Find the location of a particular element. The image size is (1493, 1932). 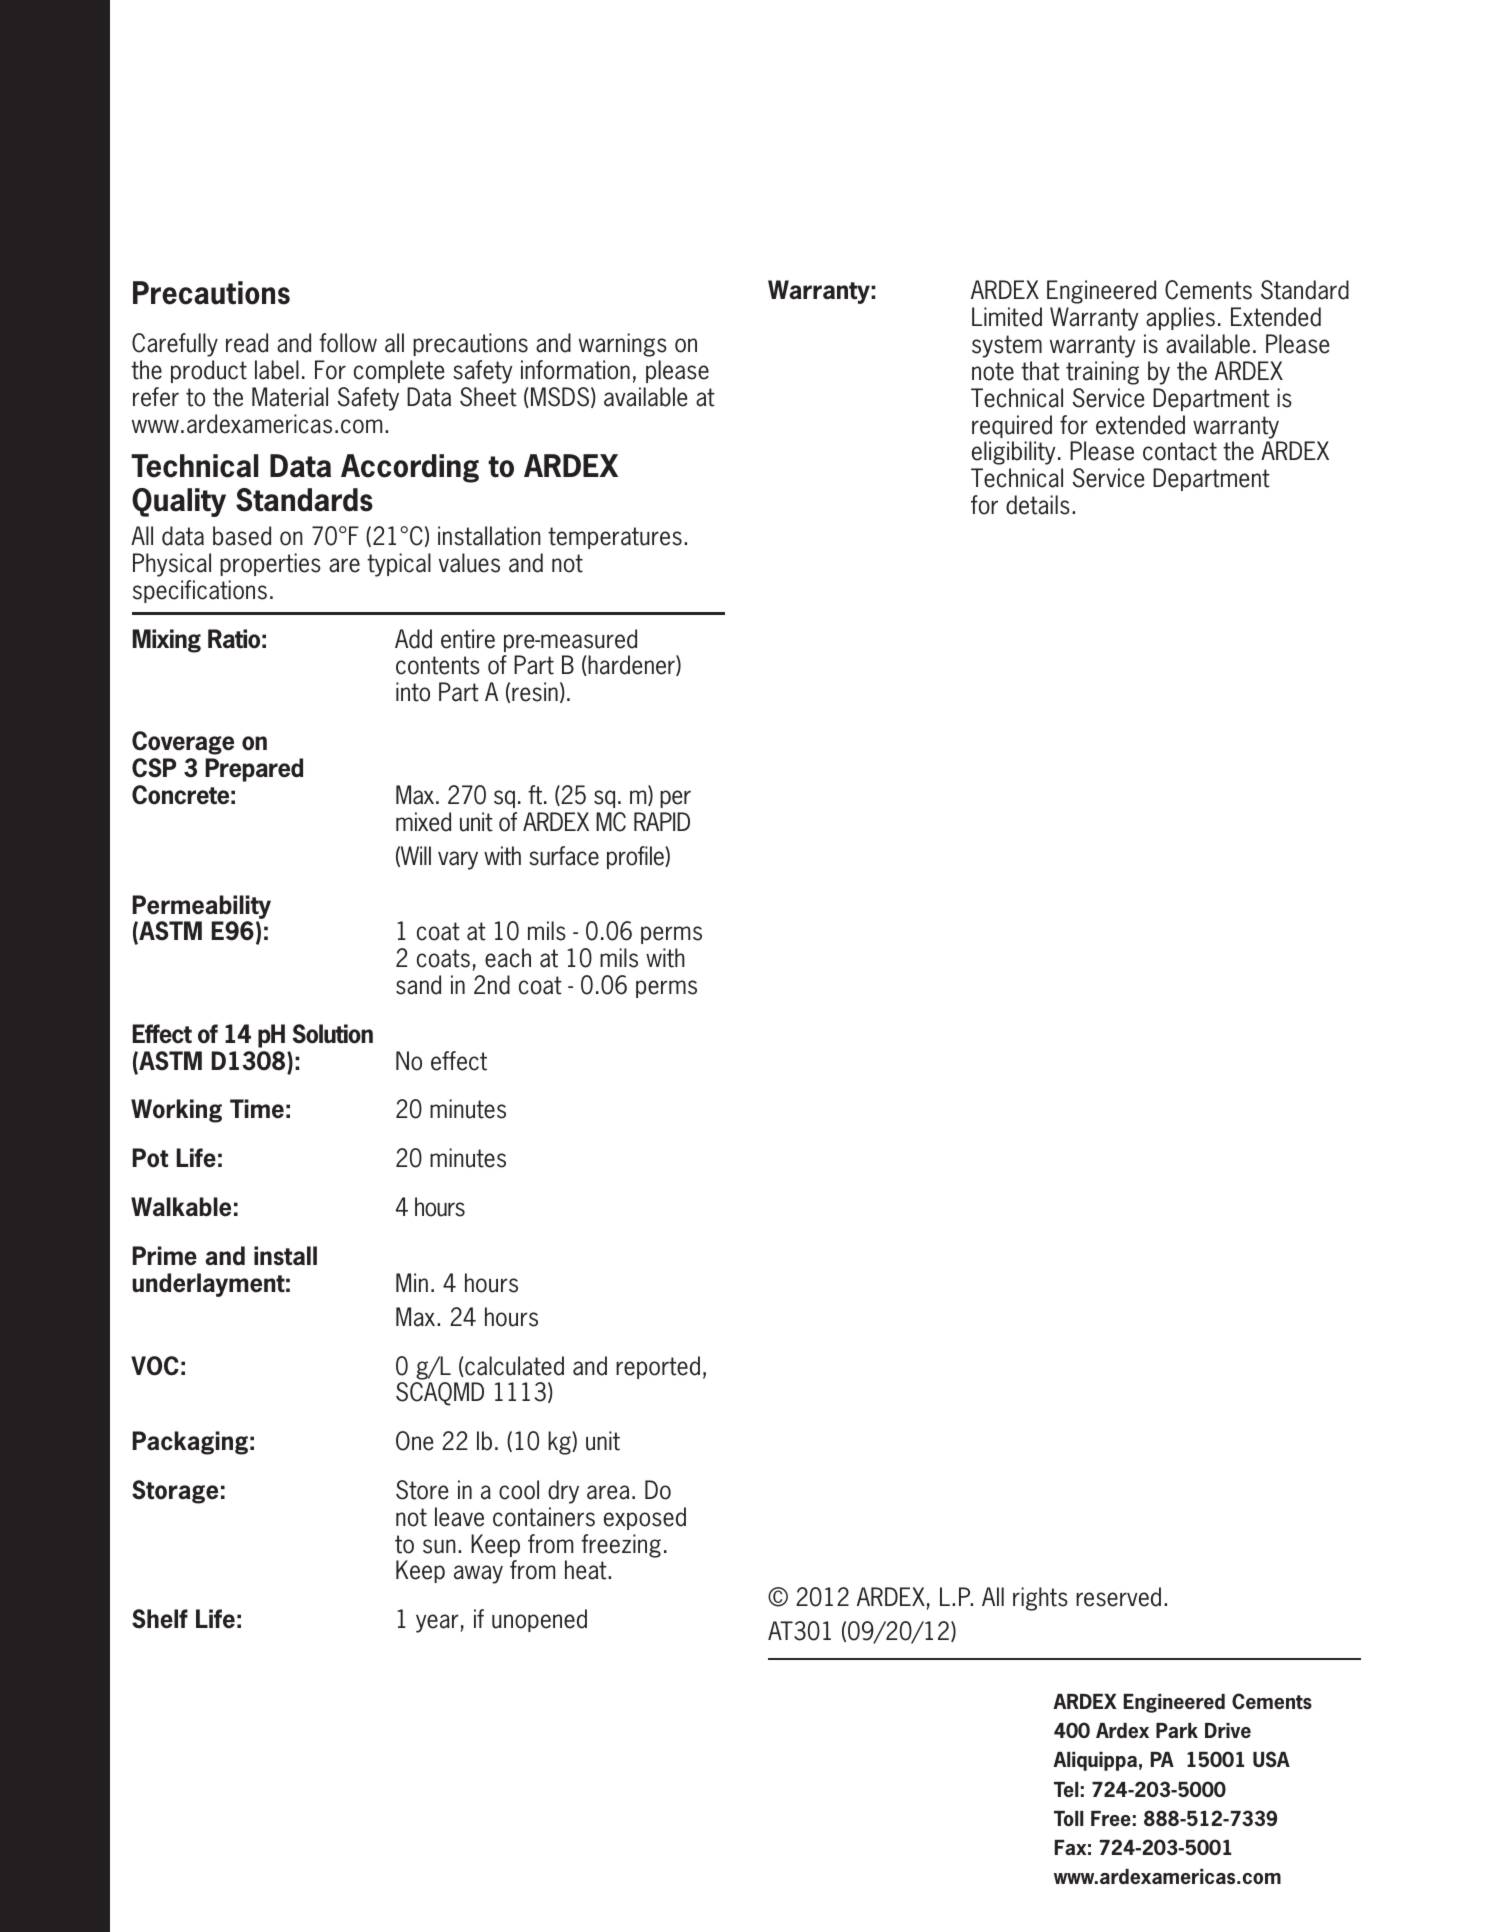

reserved is located at coordinates (1118, 1597).
